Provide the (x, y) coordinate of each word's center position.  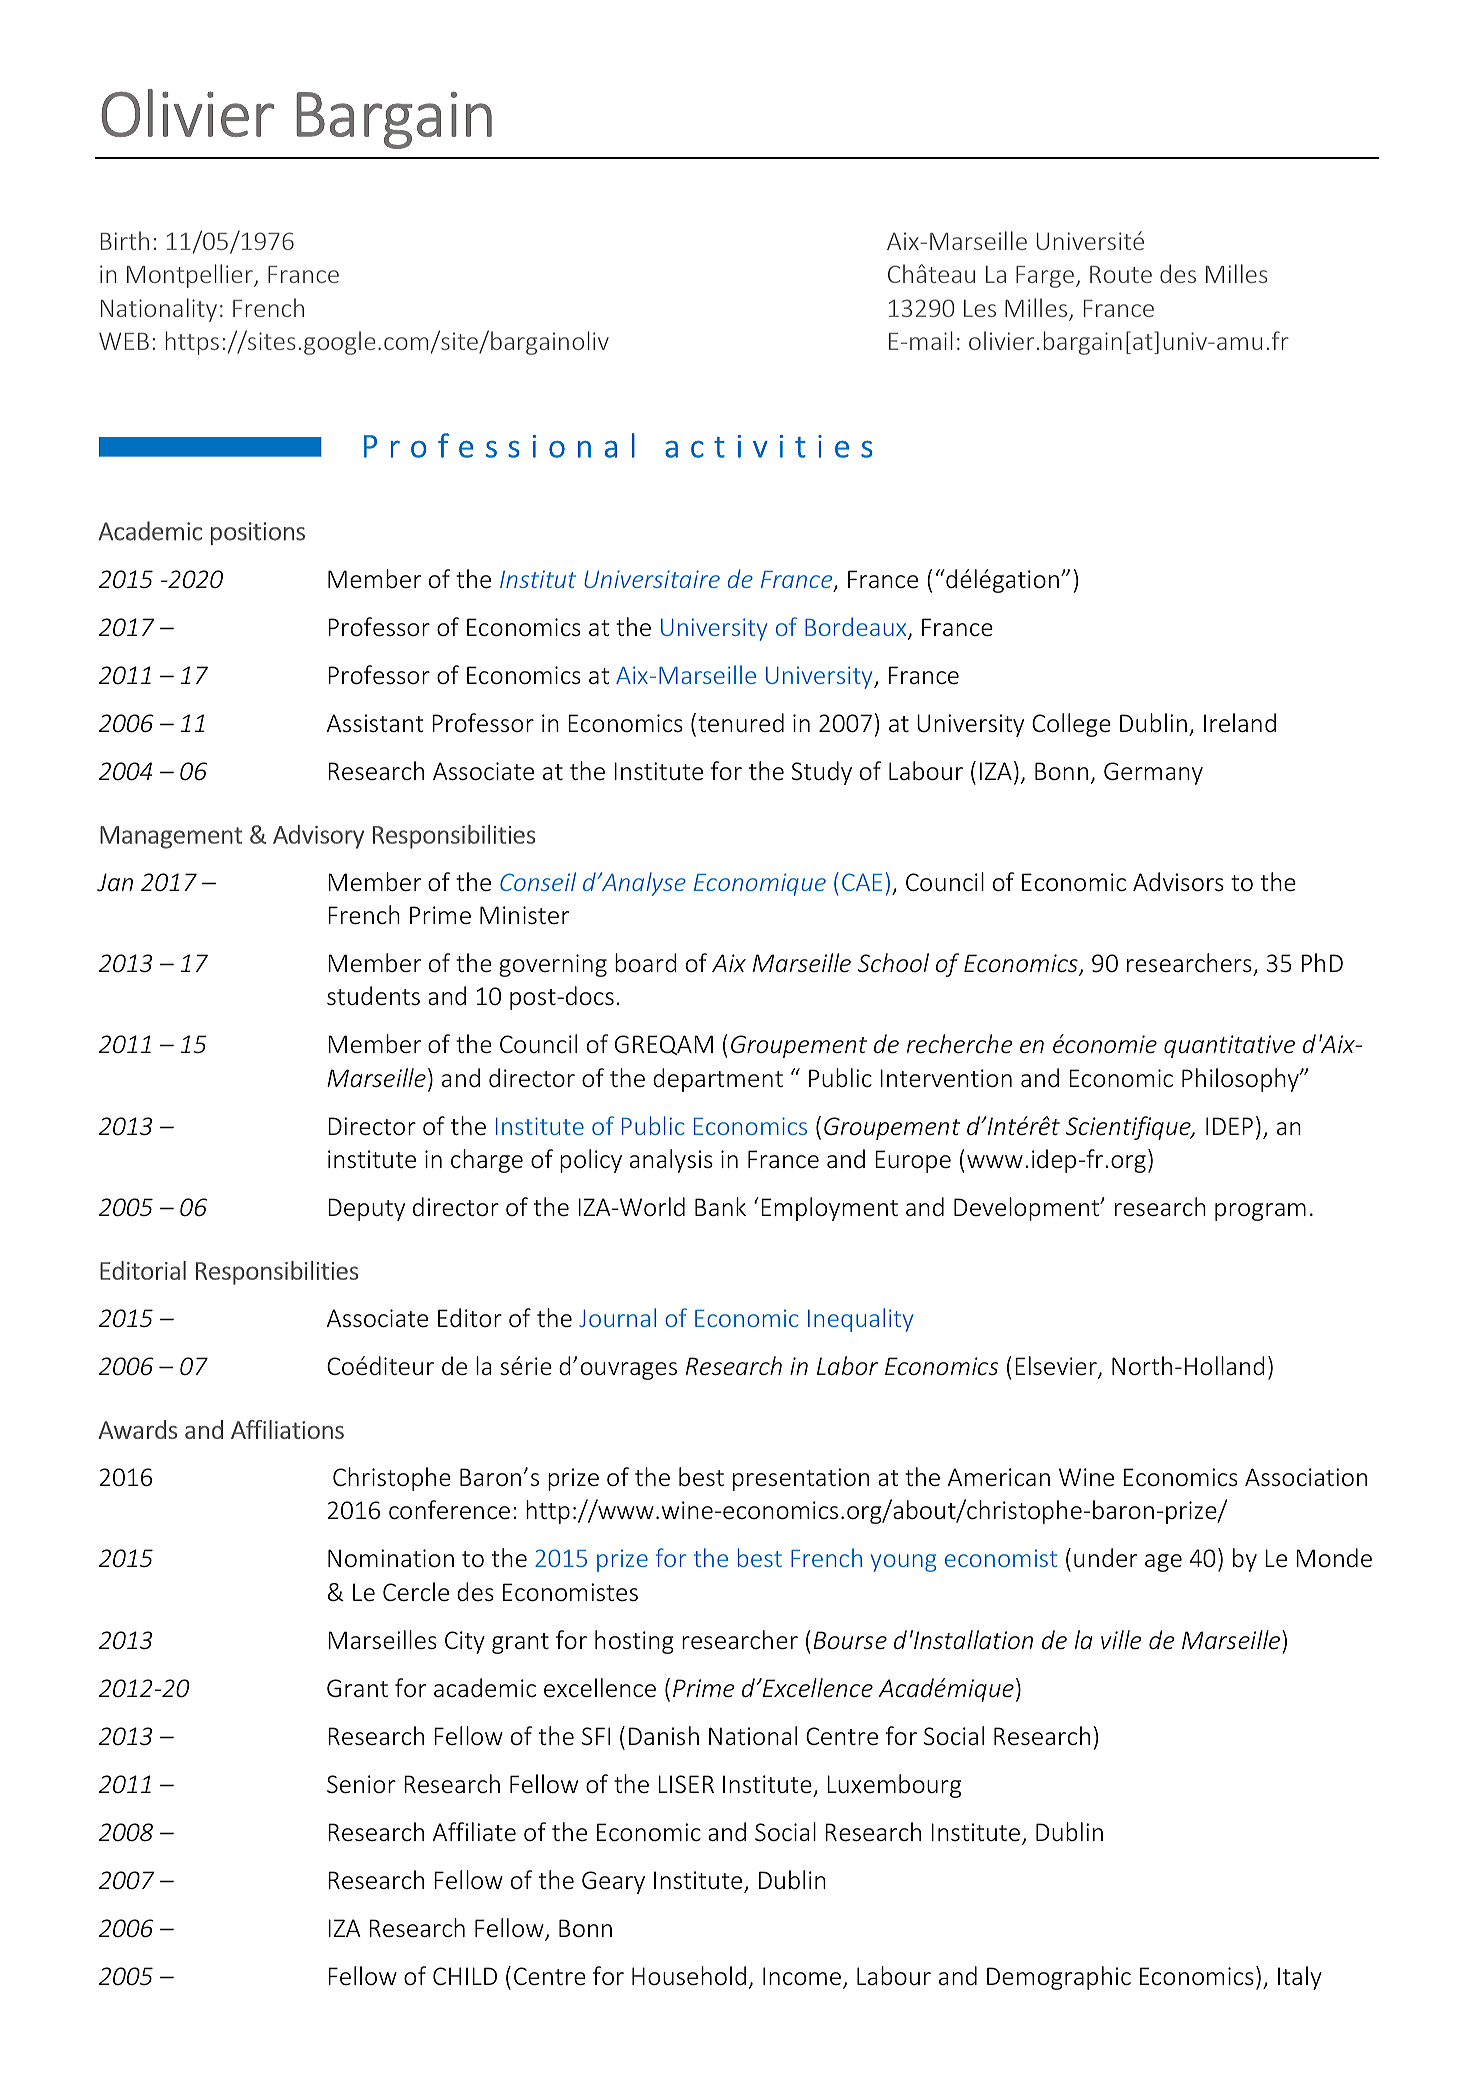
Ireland (1240, 722)
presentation (801, 1479)
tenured (741, 723)
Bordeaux (857, 628)
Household (689, 1976)
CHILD (465, 1976)
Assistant (375, 723)
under (1105, 1558)
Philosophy (1241, 1080)
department (718, 1080)
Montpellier (191, 276)
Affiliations (287, 1429)
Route (1121, 274)
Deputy (366, 1209)
